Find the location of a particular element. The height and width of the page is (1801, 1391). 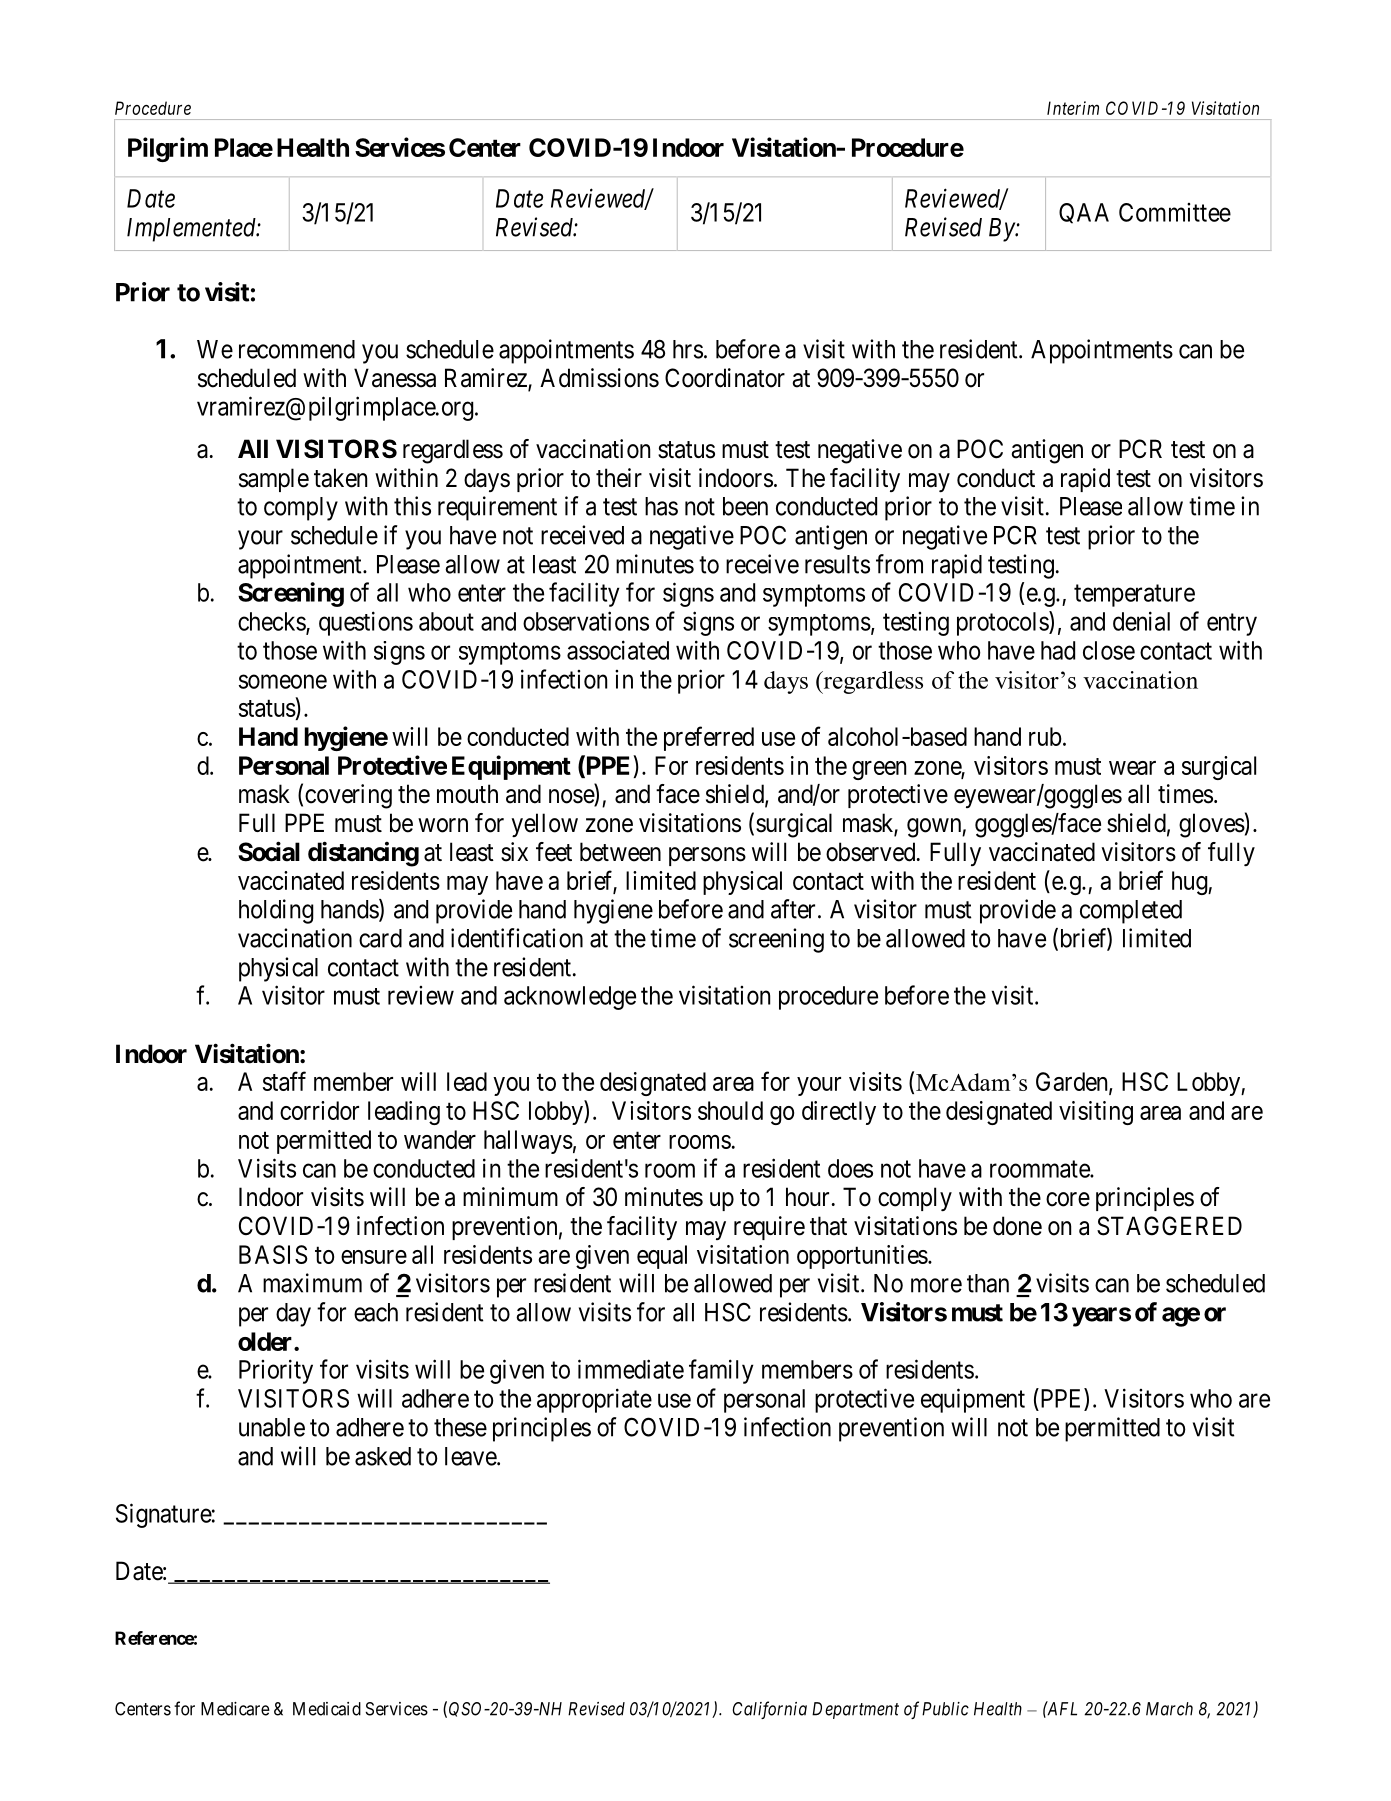

Medicaid is located at coordinates (327, 1709).
